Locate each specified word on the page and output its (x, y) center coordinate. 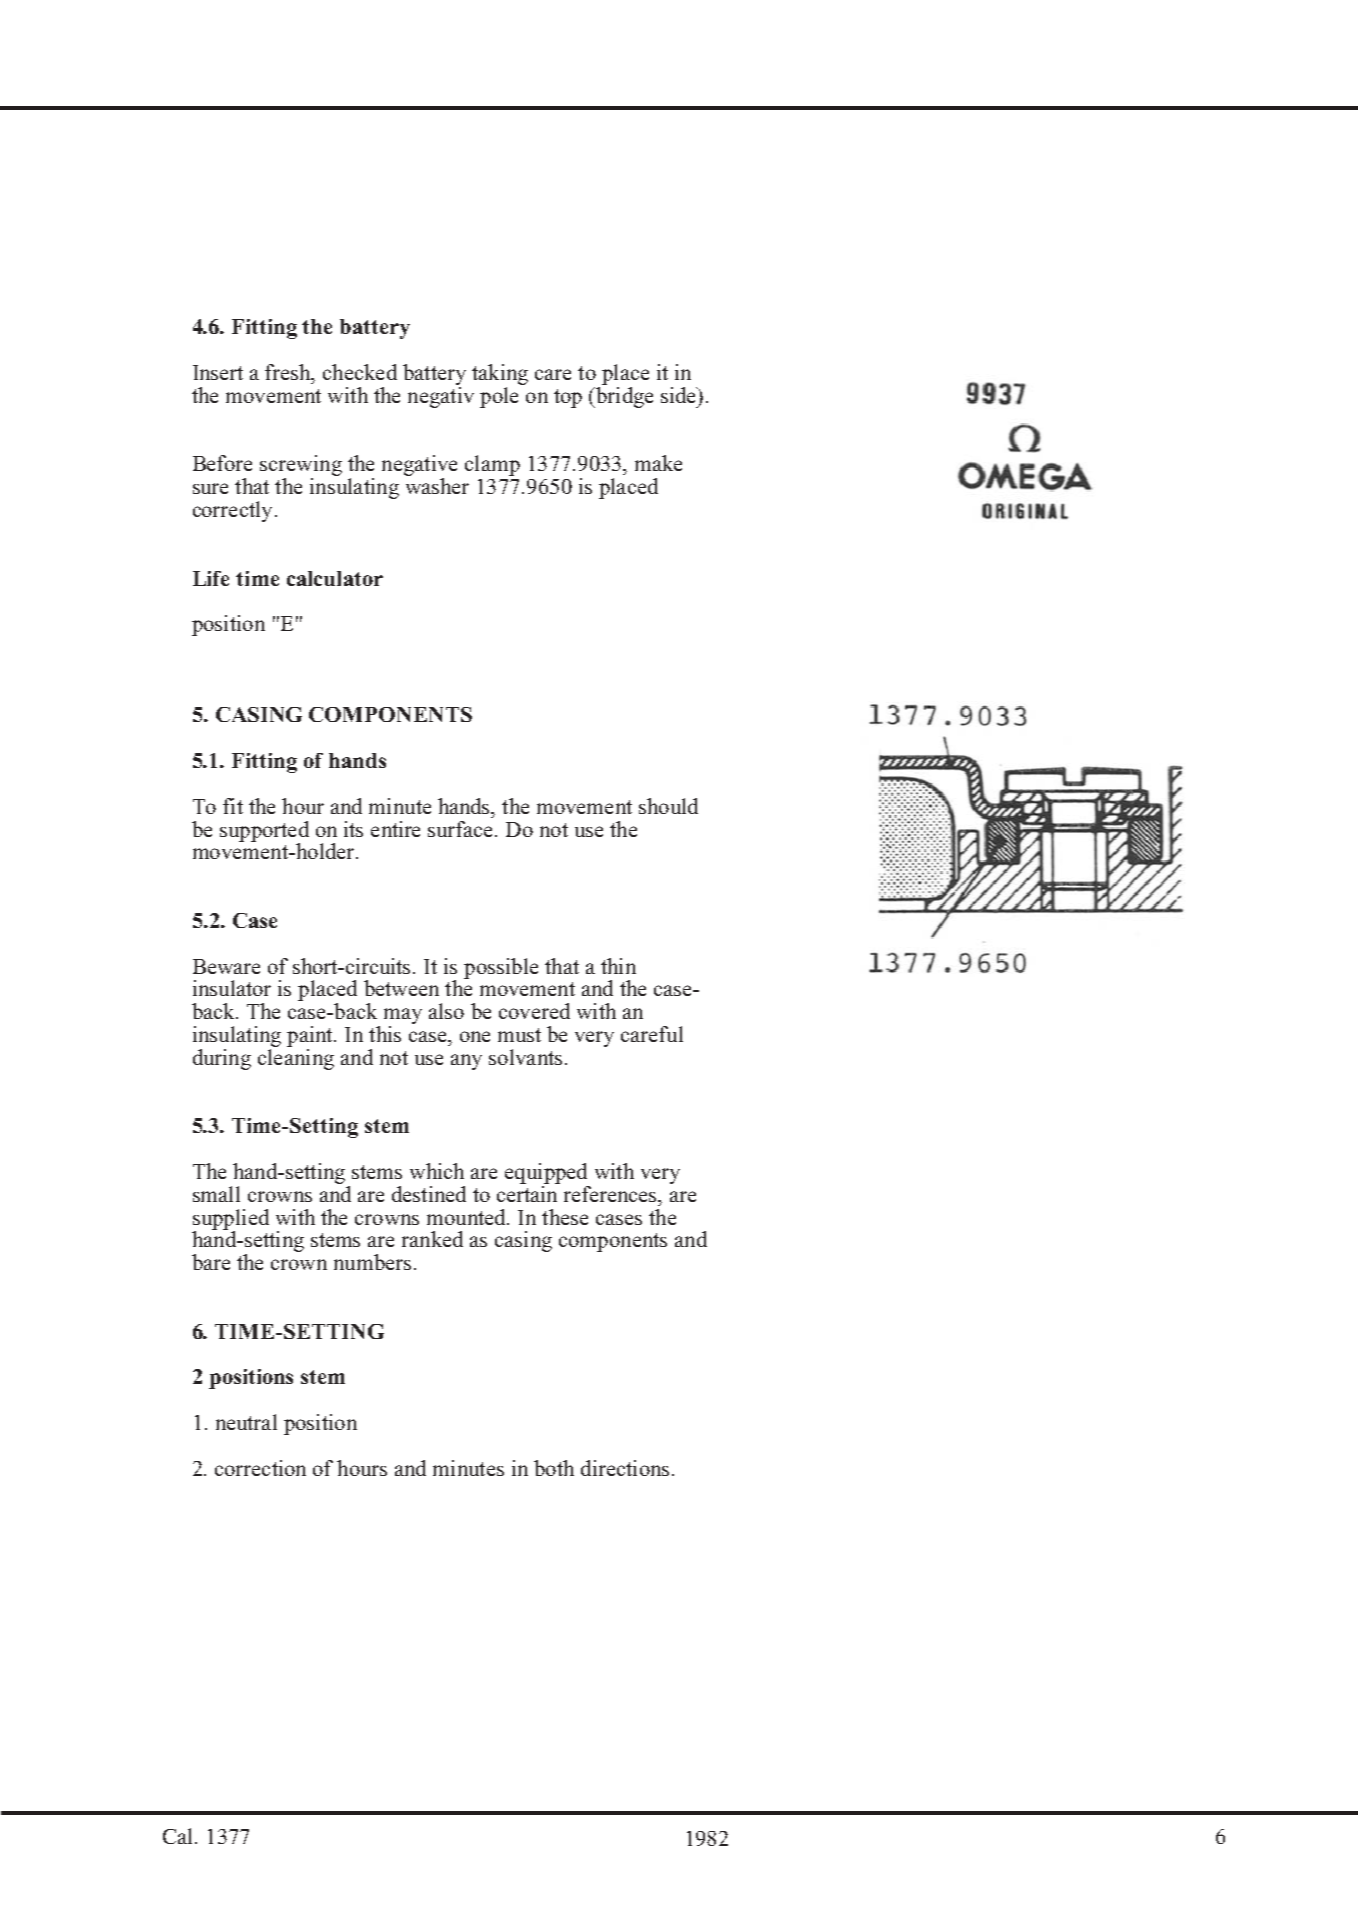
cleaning (296, 1059)
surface (462, 829)
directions (625, 1468)
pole (499, 397)
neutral (246, 1422)
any (466, 1062)
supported (264, 832)
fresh (289, 372)
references (611, 1194)
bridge (623, 397)
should (668, 806)
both (554, 1468)
